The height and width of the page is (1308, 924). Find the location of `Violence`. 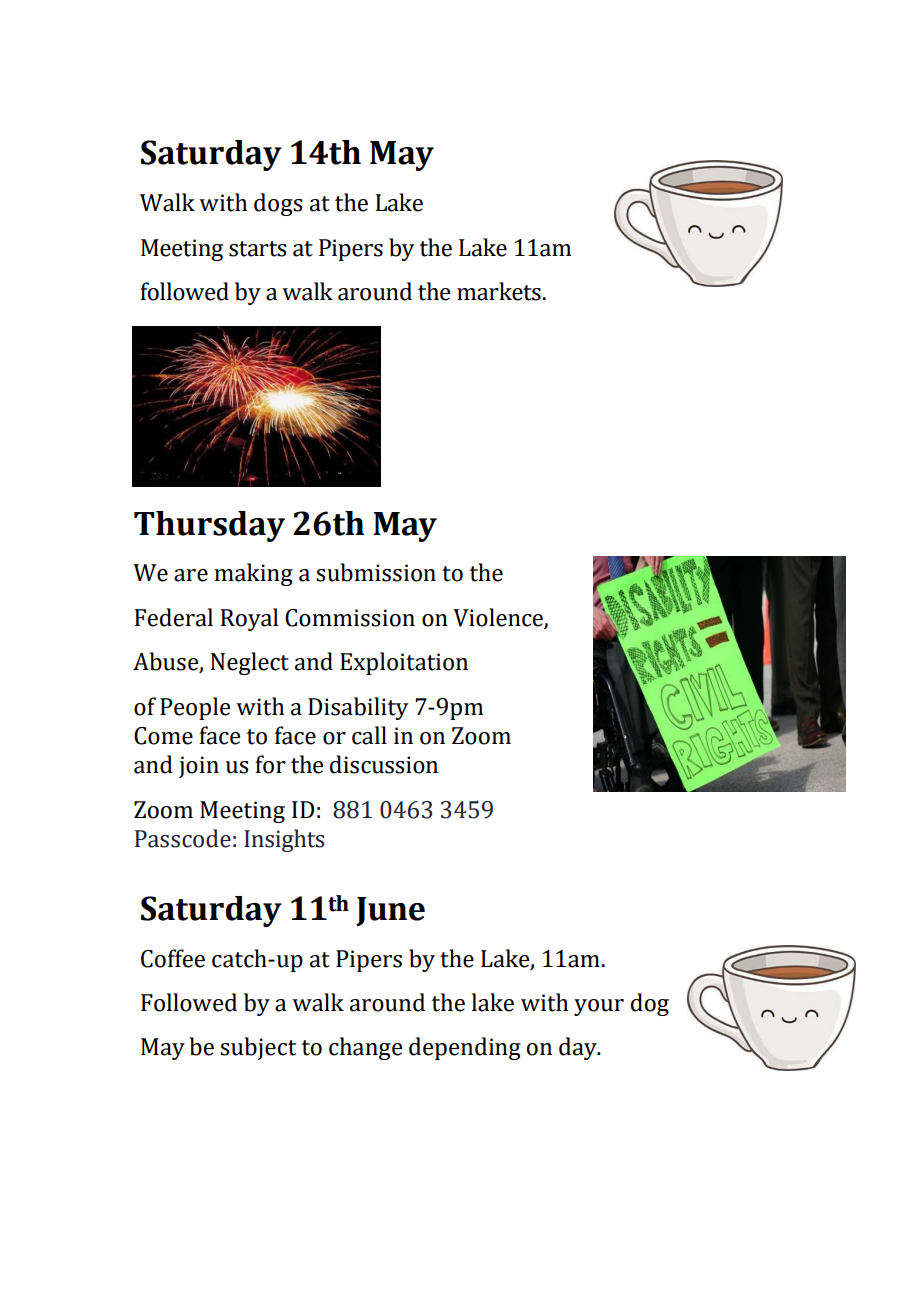

Violence is located at coordinates (499, 618).
